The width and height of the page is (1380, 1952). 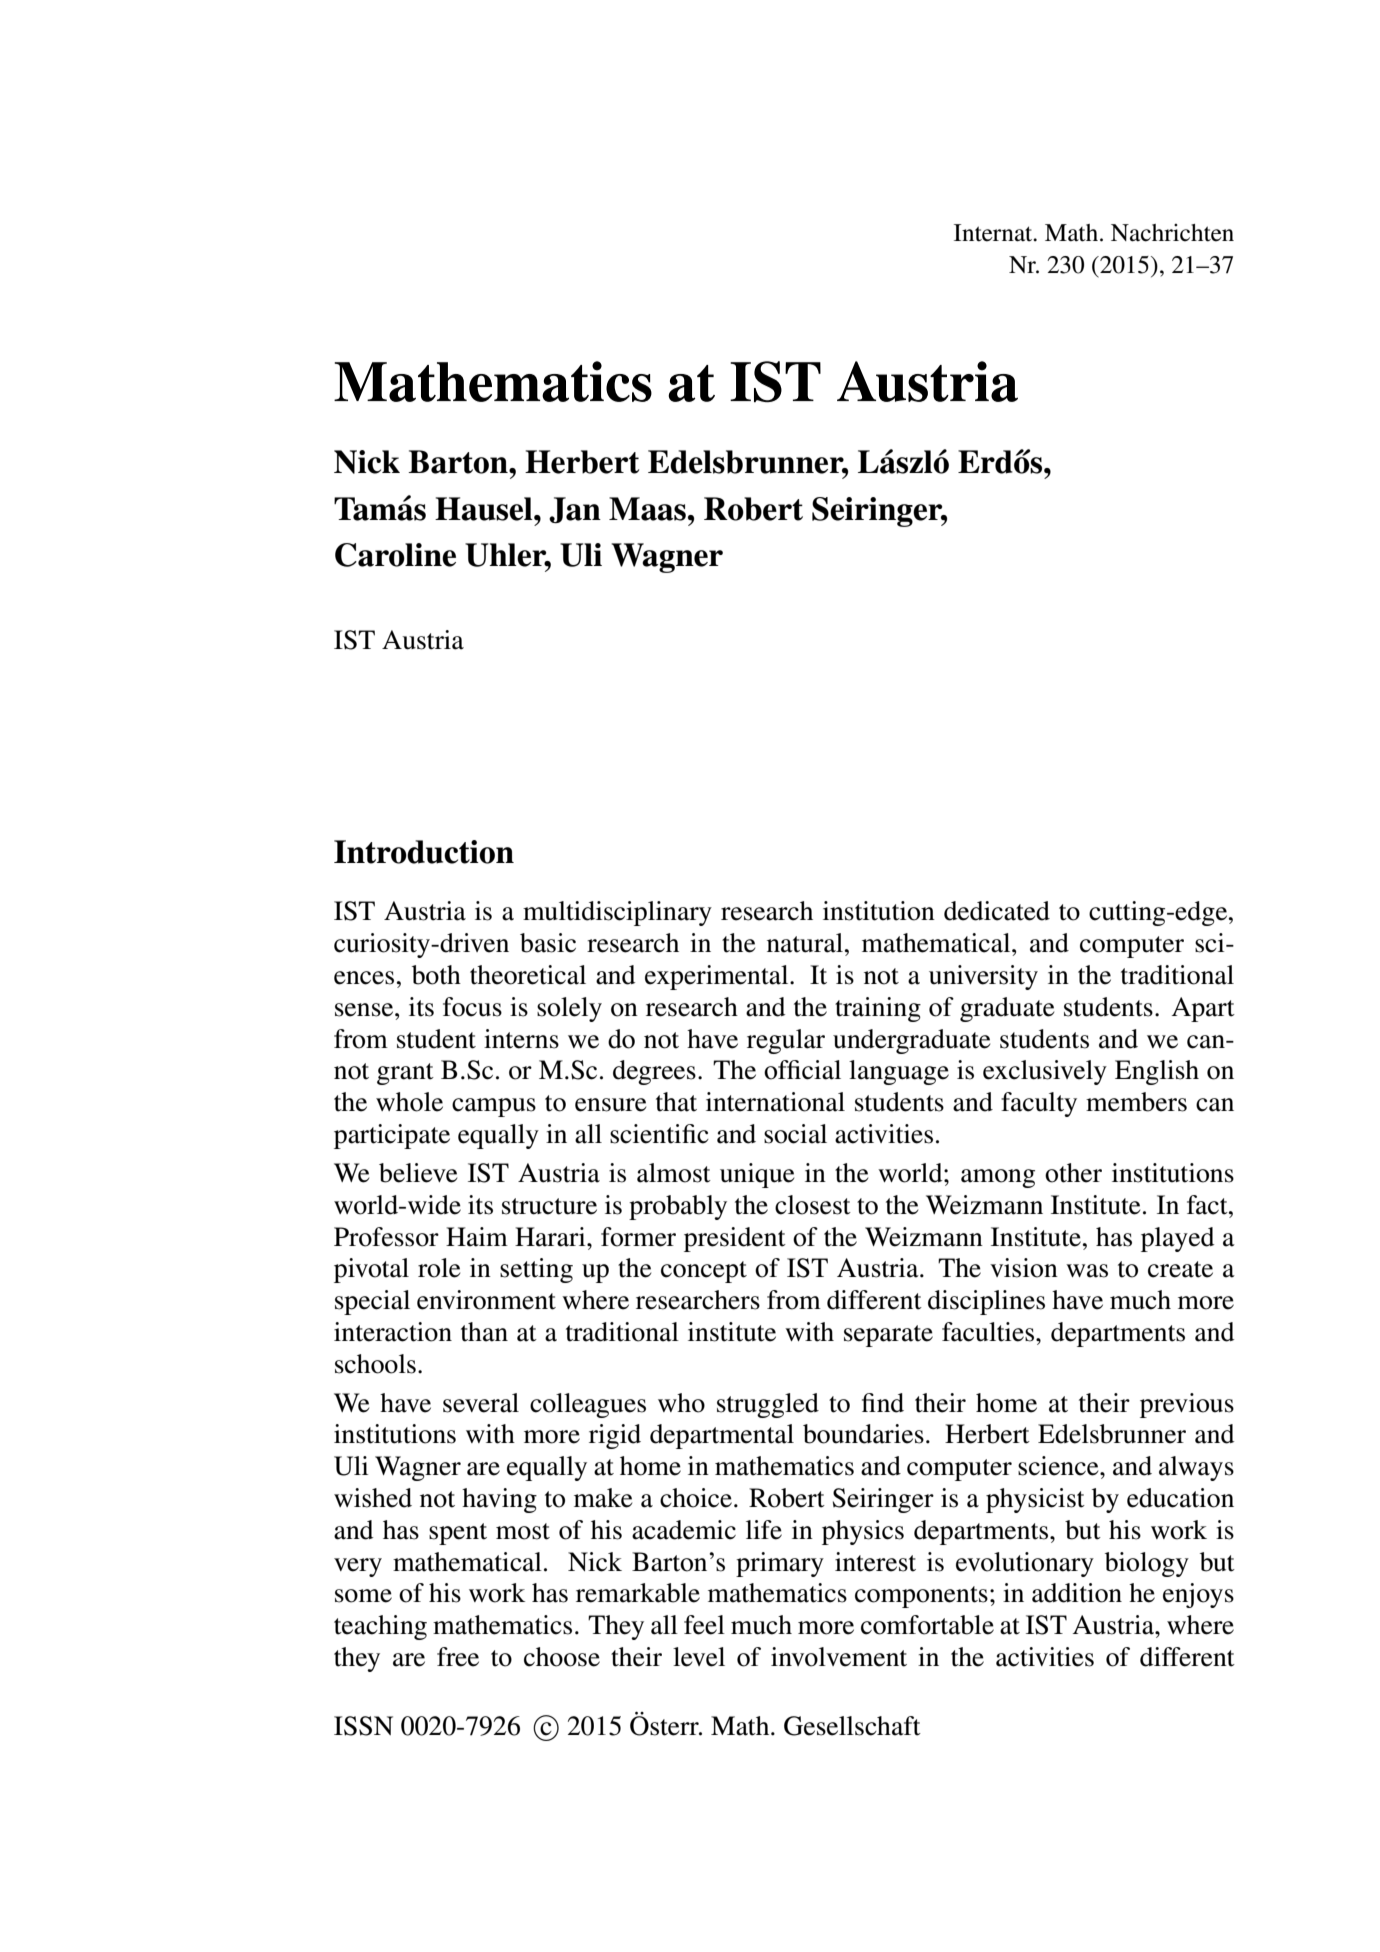 I want to click on involvement, so click(x=839, y=1657).
